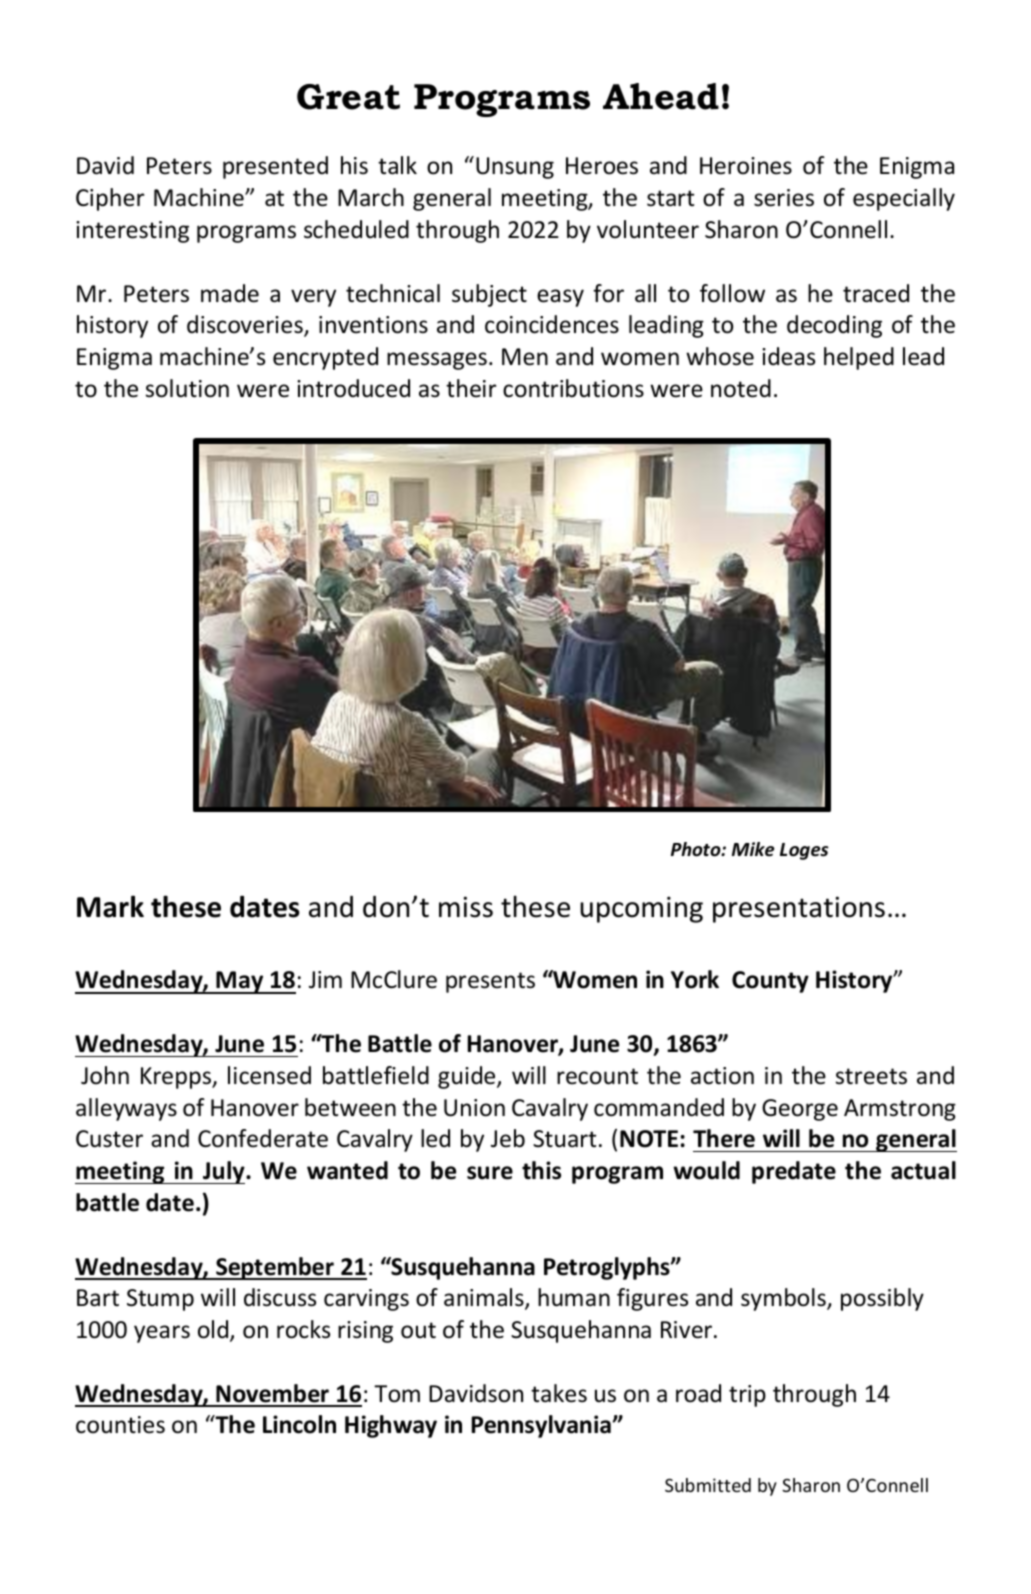 This document has height=1594, width=1031. What do you see at coordinates (784, 198) in the document?
I see `series` at bounding box center [784, 198].
